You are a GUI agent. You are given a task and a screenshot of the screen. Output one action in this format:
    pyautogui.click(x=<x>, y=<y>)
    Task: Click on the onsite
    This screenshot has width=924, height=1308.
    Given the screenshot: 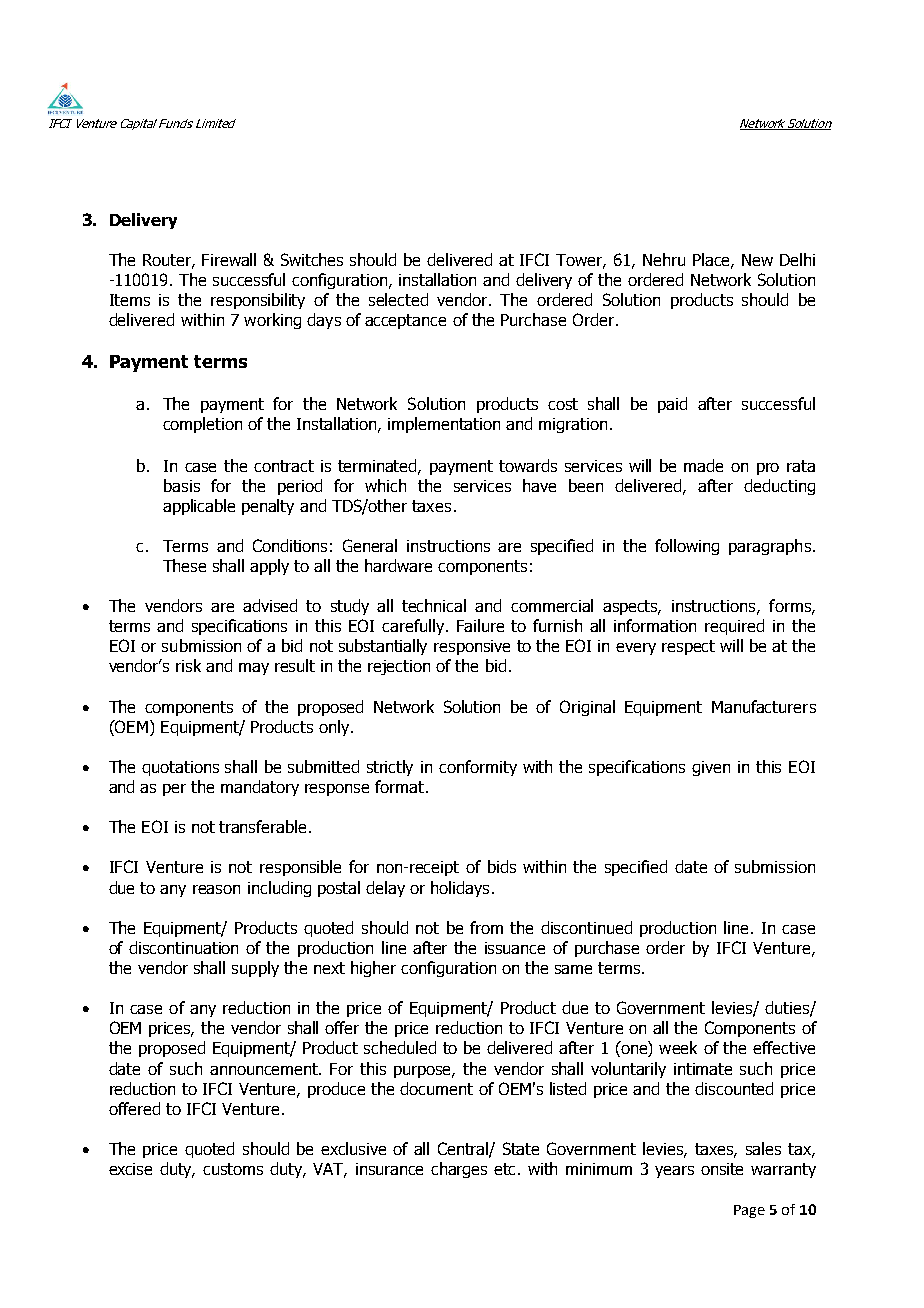 What is the action you would take?
    pyautogui.click(x=722, y=1169)
